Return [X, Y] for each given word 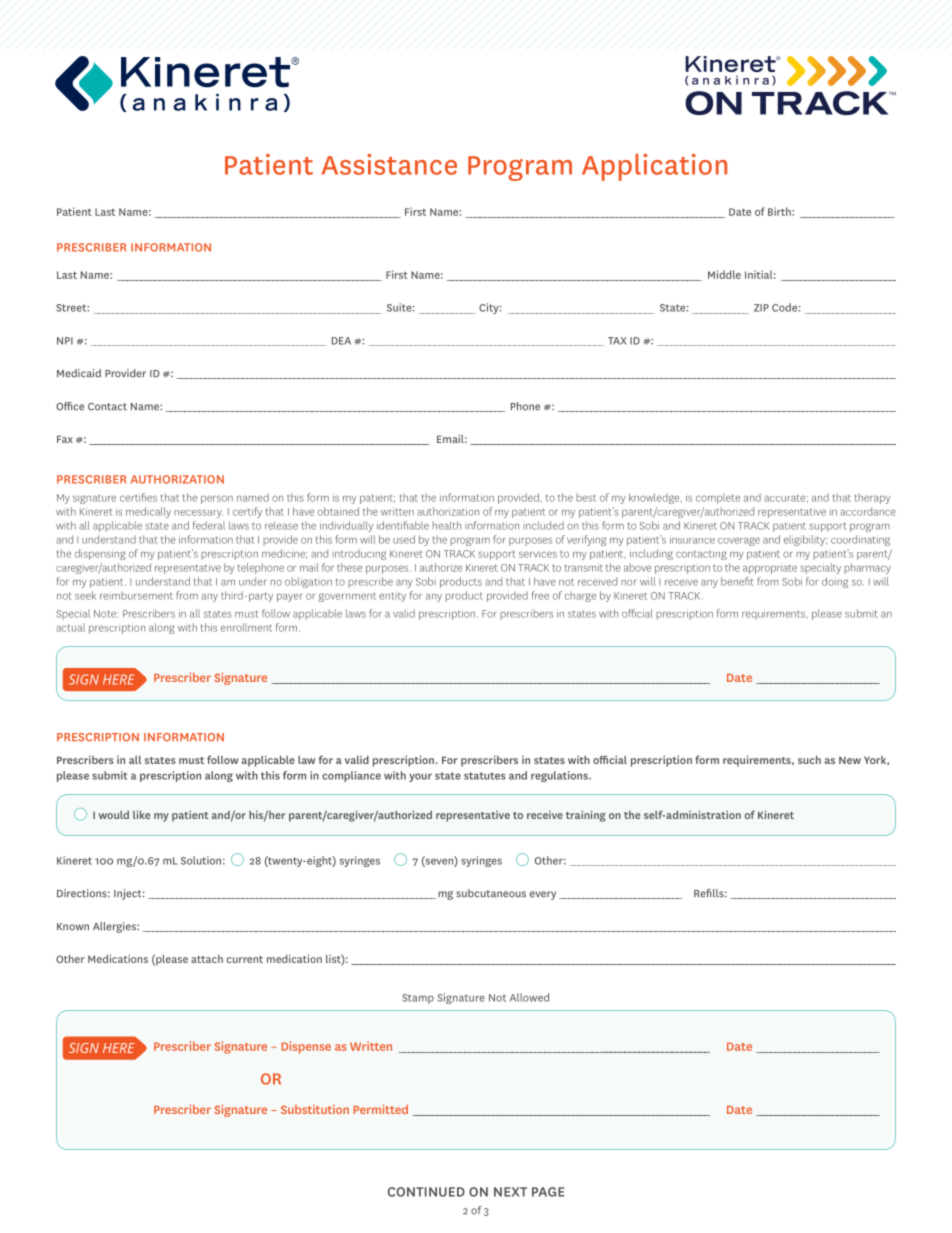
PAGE [548, 1192]
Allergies [115, 927]
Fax [65, 439]
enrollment [246, 627]
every [543, 895]
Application [654, 167]
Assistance [389, 164]
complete [718, 498]
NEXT [510, 1192]
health [446, 525]
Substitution [315, 1109]
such [809, 759]
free [540, 595]
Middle [724, 274]
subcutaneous [491, 893]
